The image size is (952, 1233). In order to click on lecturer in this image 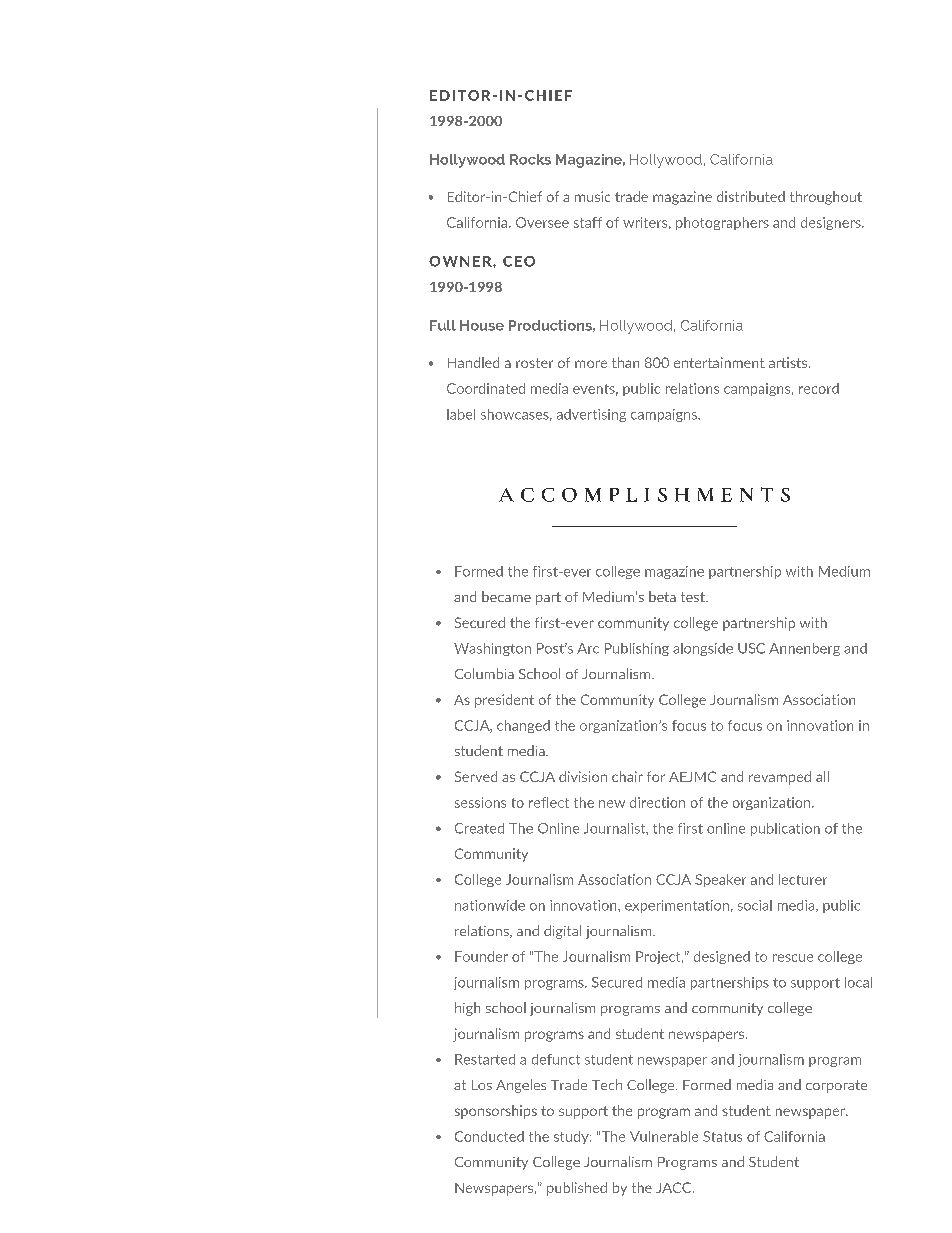, I will do `click(803, 879)`.
